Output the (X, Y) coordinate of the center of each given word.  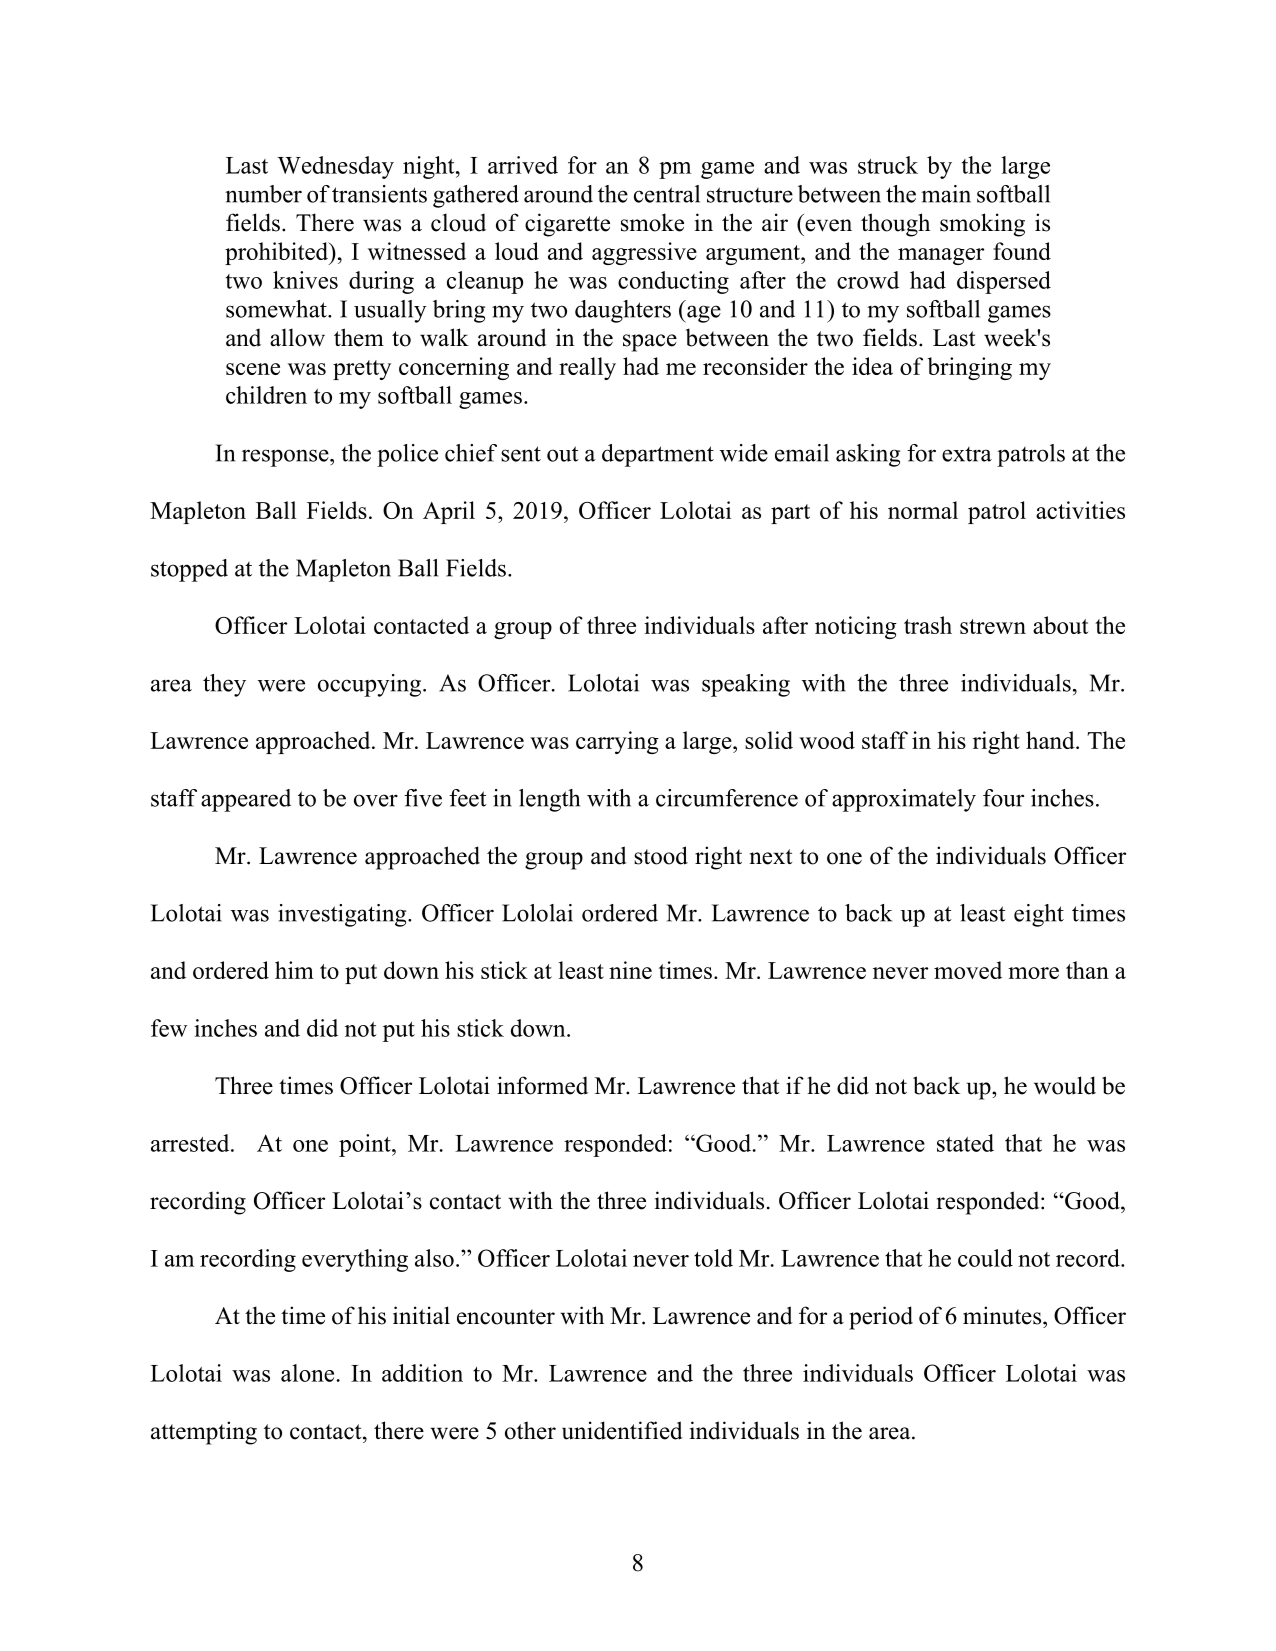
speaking (746, 685)
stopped (189, 570)
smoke (652, 222)
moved (968, 970)
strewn (993, 626)
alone (307, 1373)
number (263, 194)
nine (630, 970)
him (294, 970)
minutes (1003, 1315)
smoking (982, 225)
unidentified (622, 1430)
